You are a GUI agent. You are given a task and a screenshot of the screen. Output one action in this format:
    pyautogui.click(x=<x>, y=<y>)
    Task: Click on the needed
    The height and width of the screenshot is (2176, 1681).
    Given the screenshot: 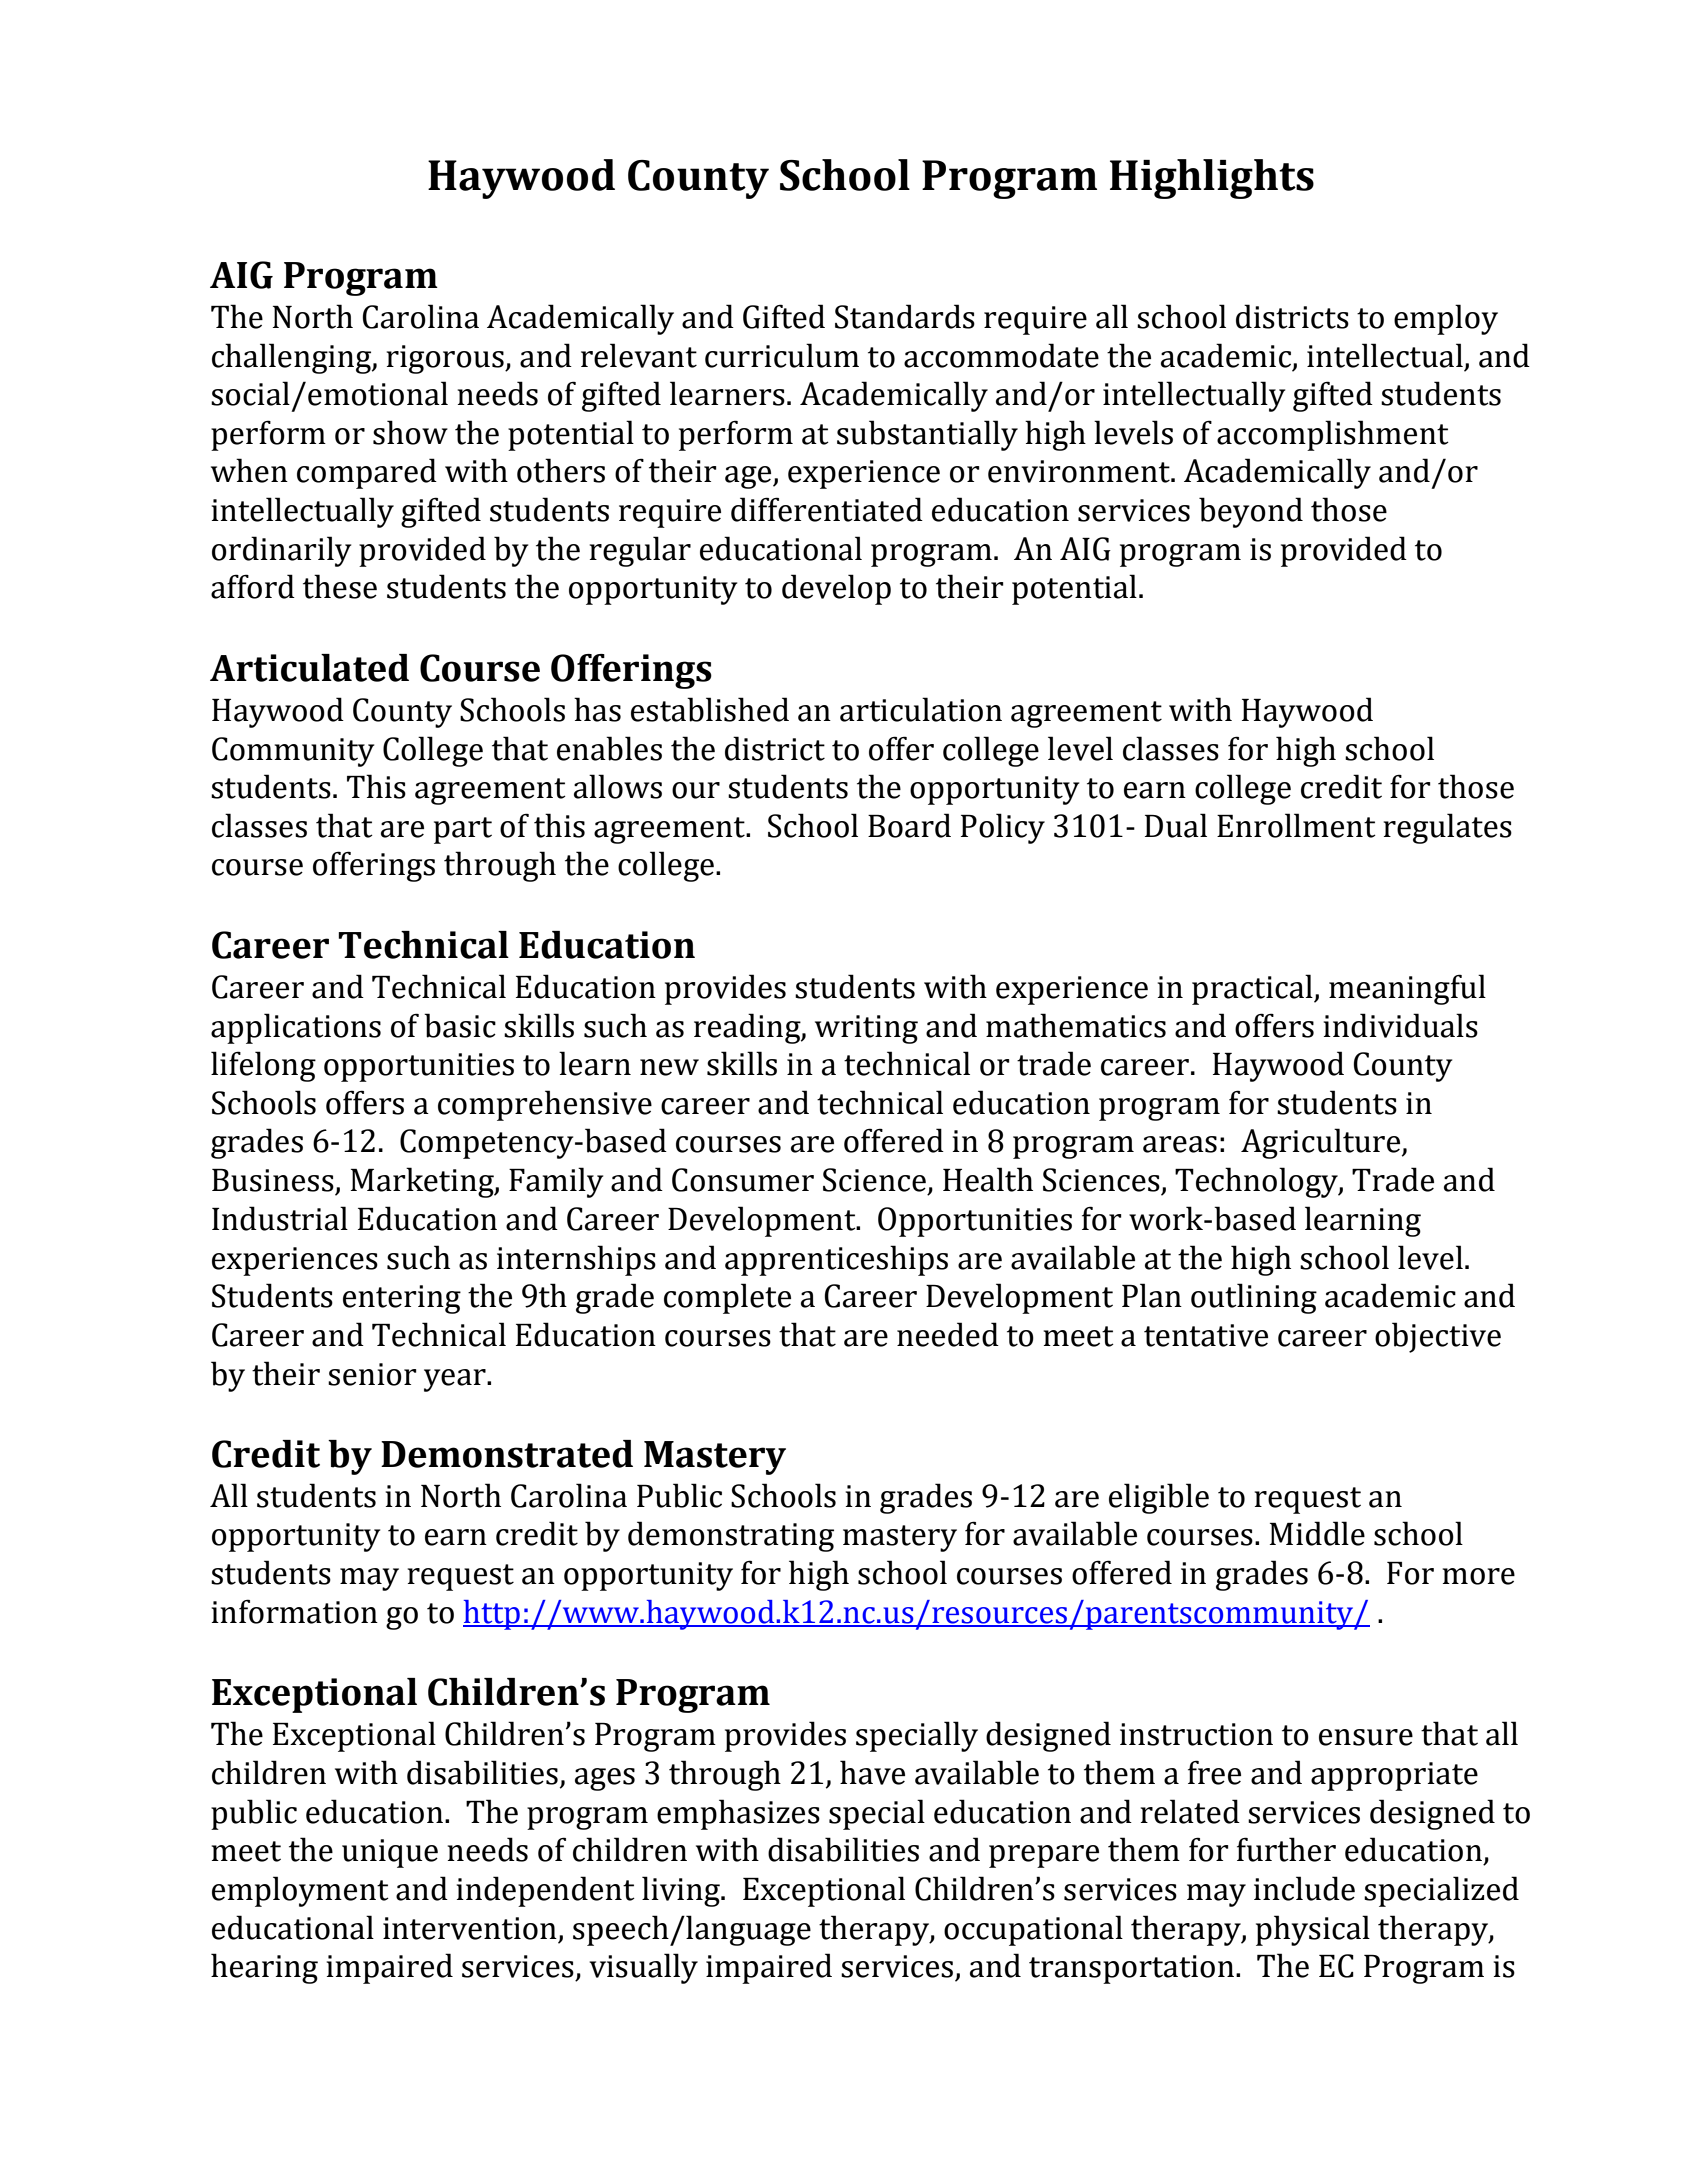 What is the action you would take?
    pyautogui.click(x=948, y=1334)
